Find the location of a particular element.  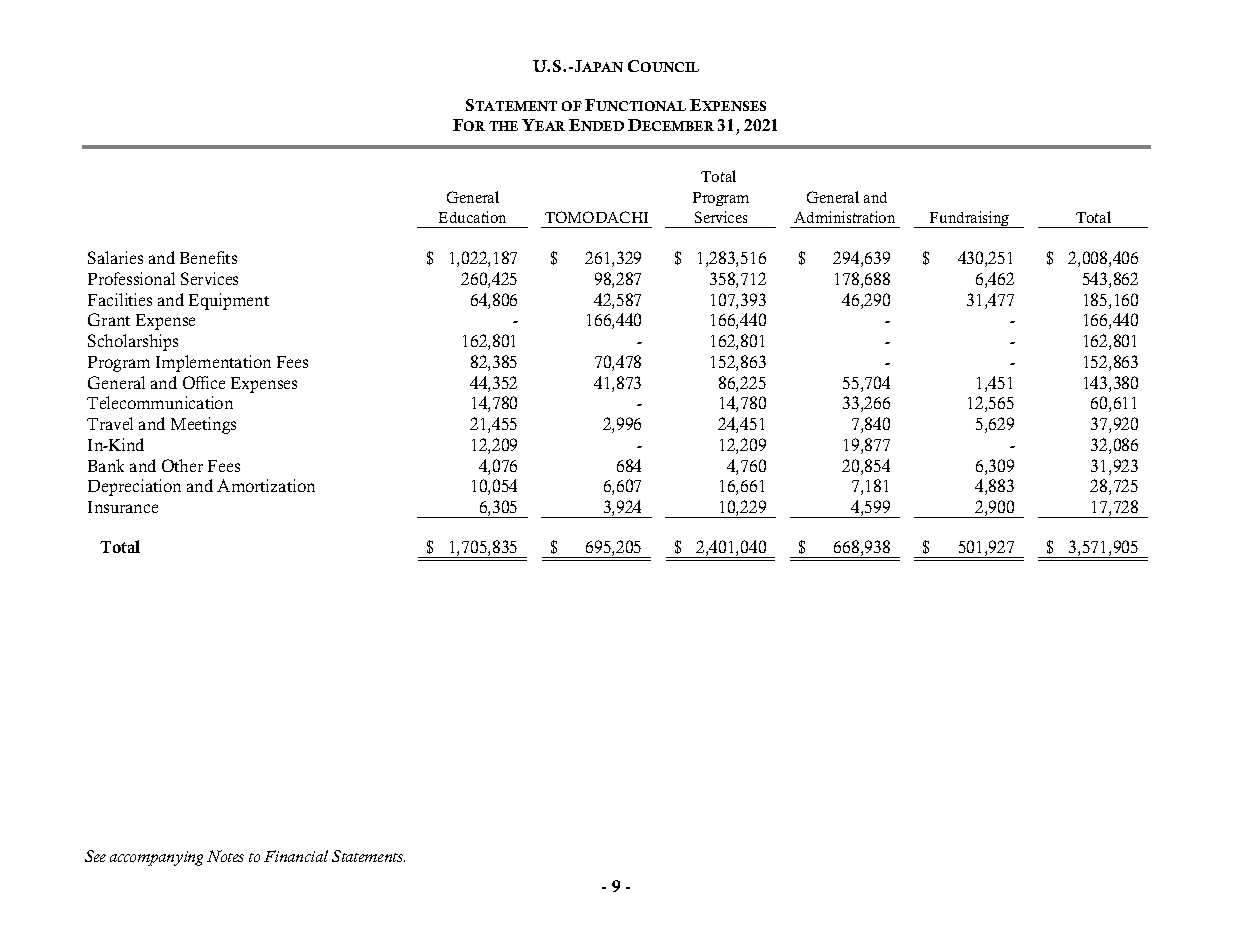

Education is located at coordinates (472, 217).
